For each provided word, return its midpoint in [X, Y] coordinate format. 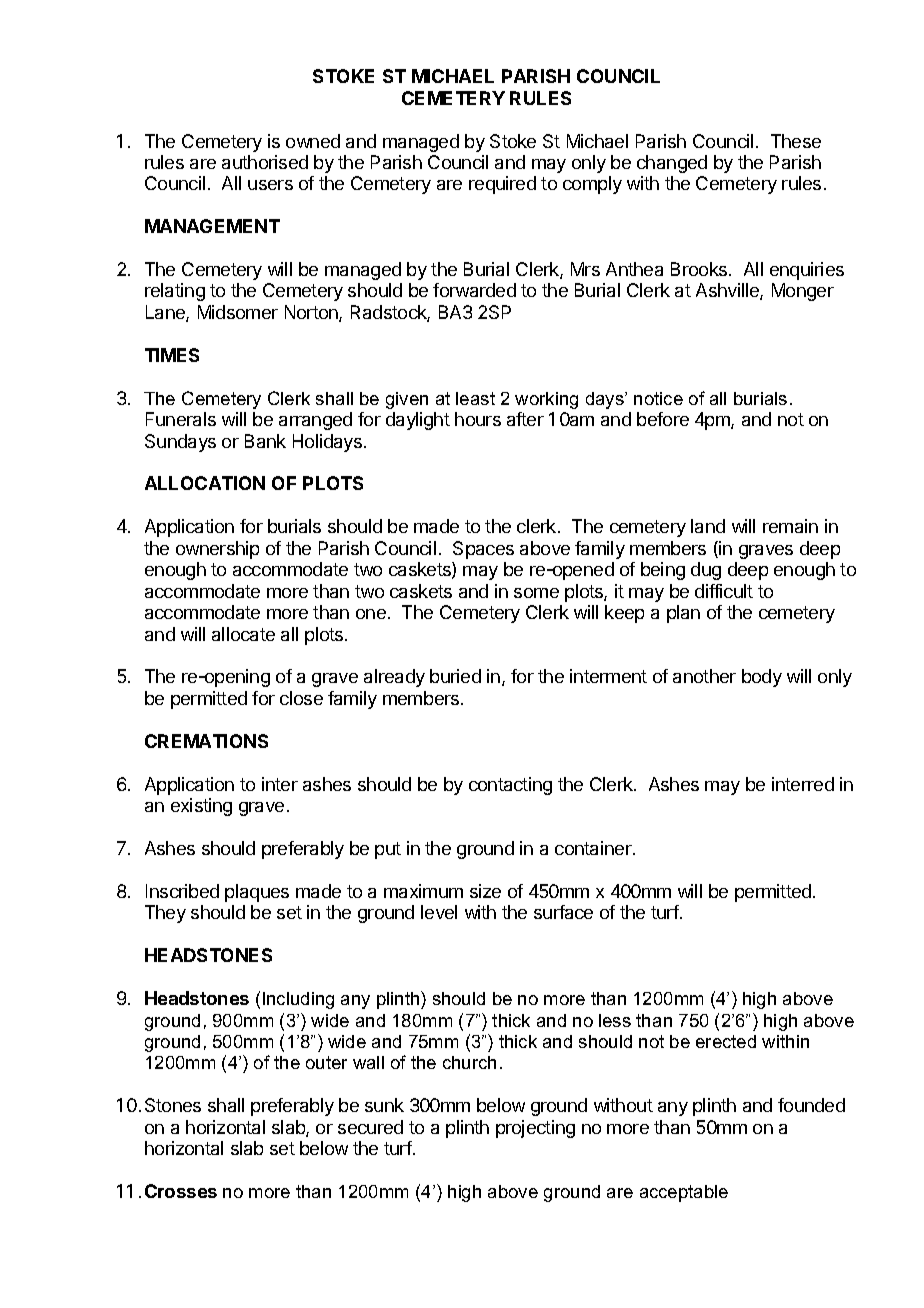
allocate [243, 634]
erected [726, 1041]
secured [370, 1127]
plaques [257, 893]
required [502, 185]
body [762, 678]
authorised [265, 162]
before [663, 419]
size [485, 891]
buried [455, 676]
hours [478, 419]
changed [672, 164]
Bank [265, 441]
